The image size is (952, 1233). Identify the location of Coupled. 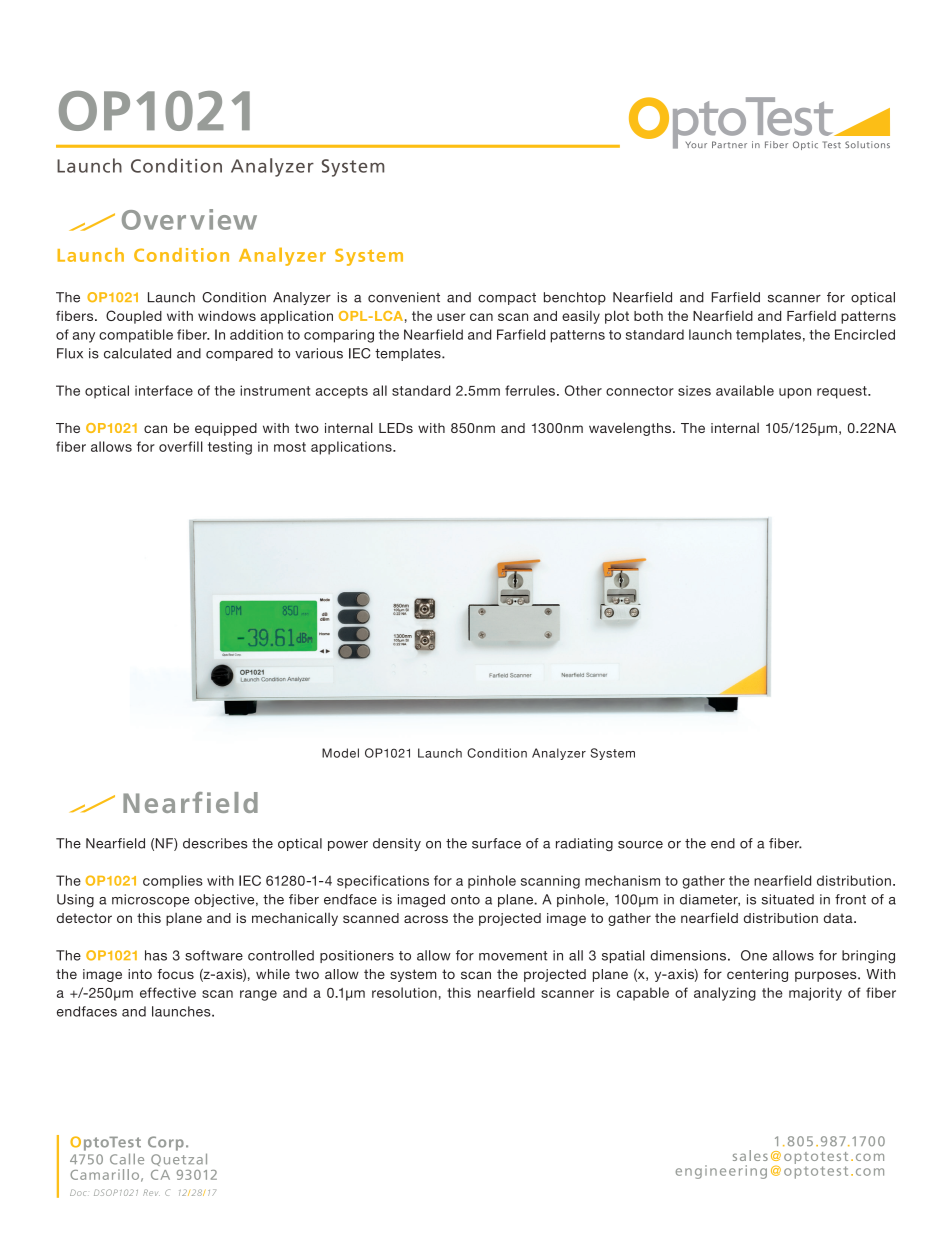
(134, 317).
